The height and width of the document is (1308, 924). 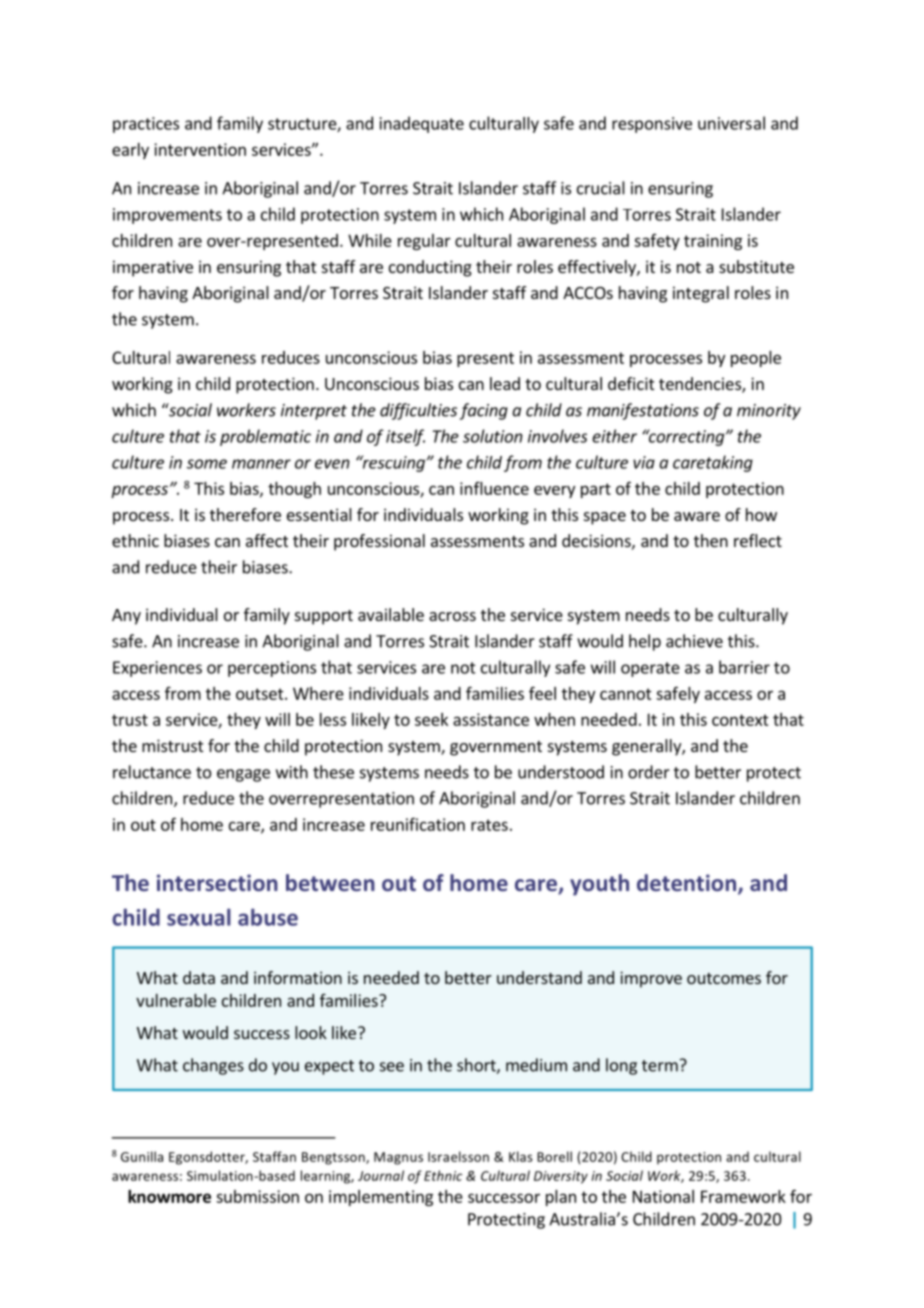 I want to click on submission, so click(x=257, y=1196).
